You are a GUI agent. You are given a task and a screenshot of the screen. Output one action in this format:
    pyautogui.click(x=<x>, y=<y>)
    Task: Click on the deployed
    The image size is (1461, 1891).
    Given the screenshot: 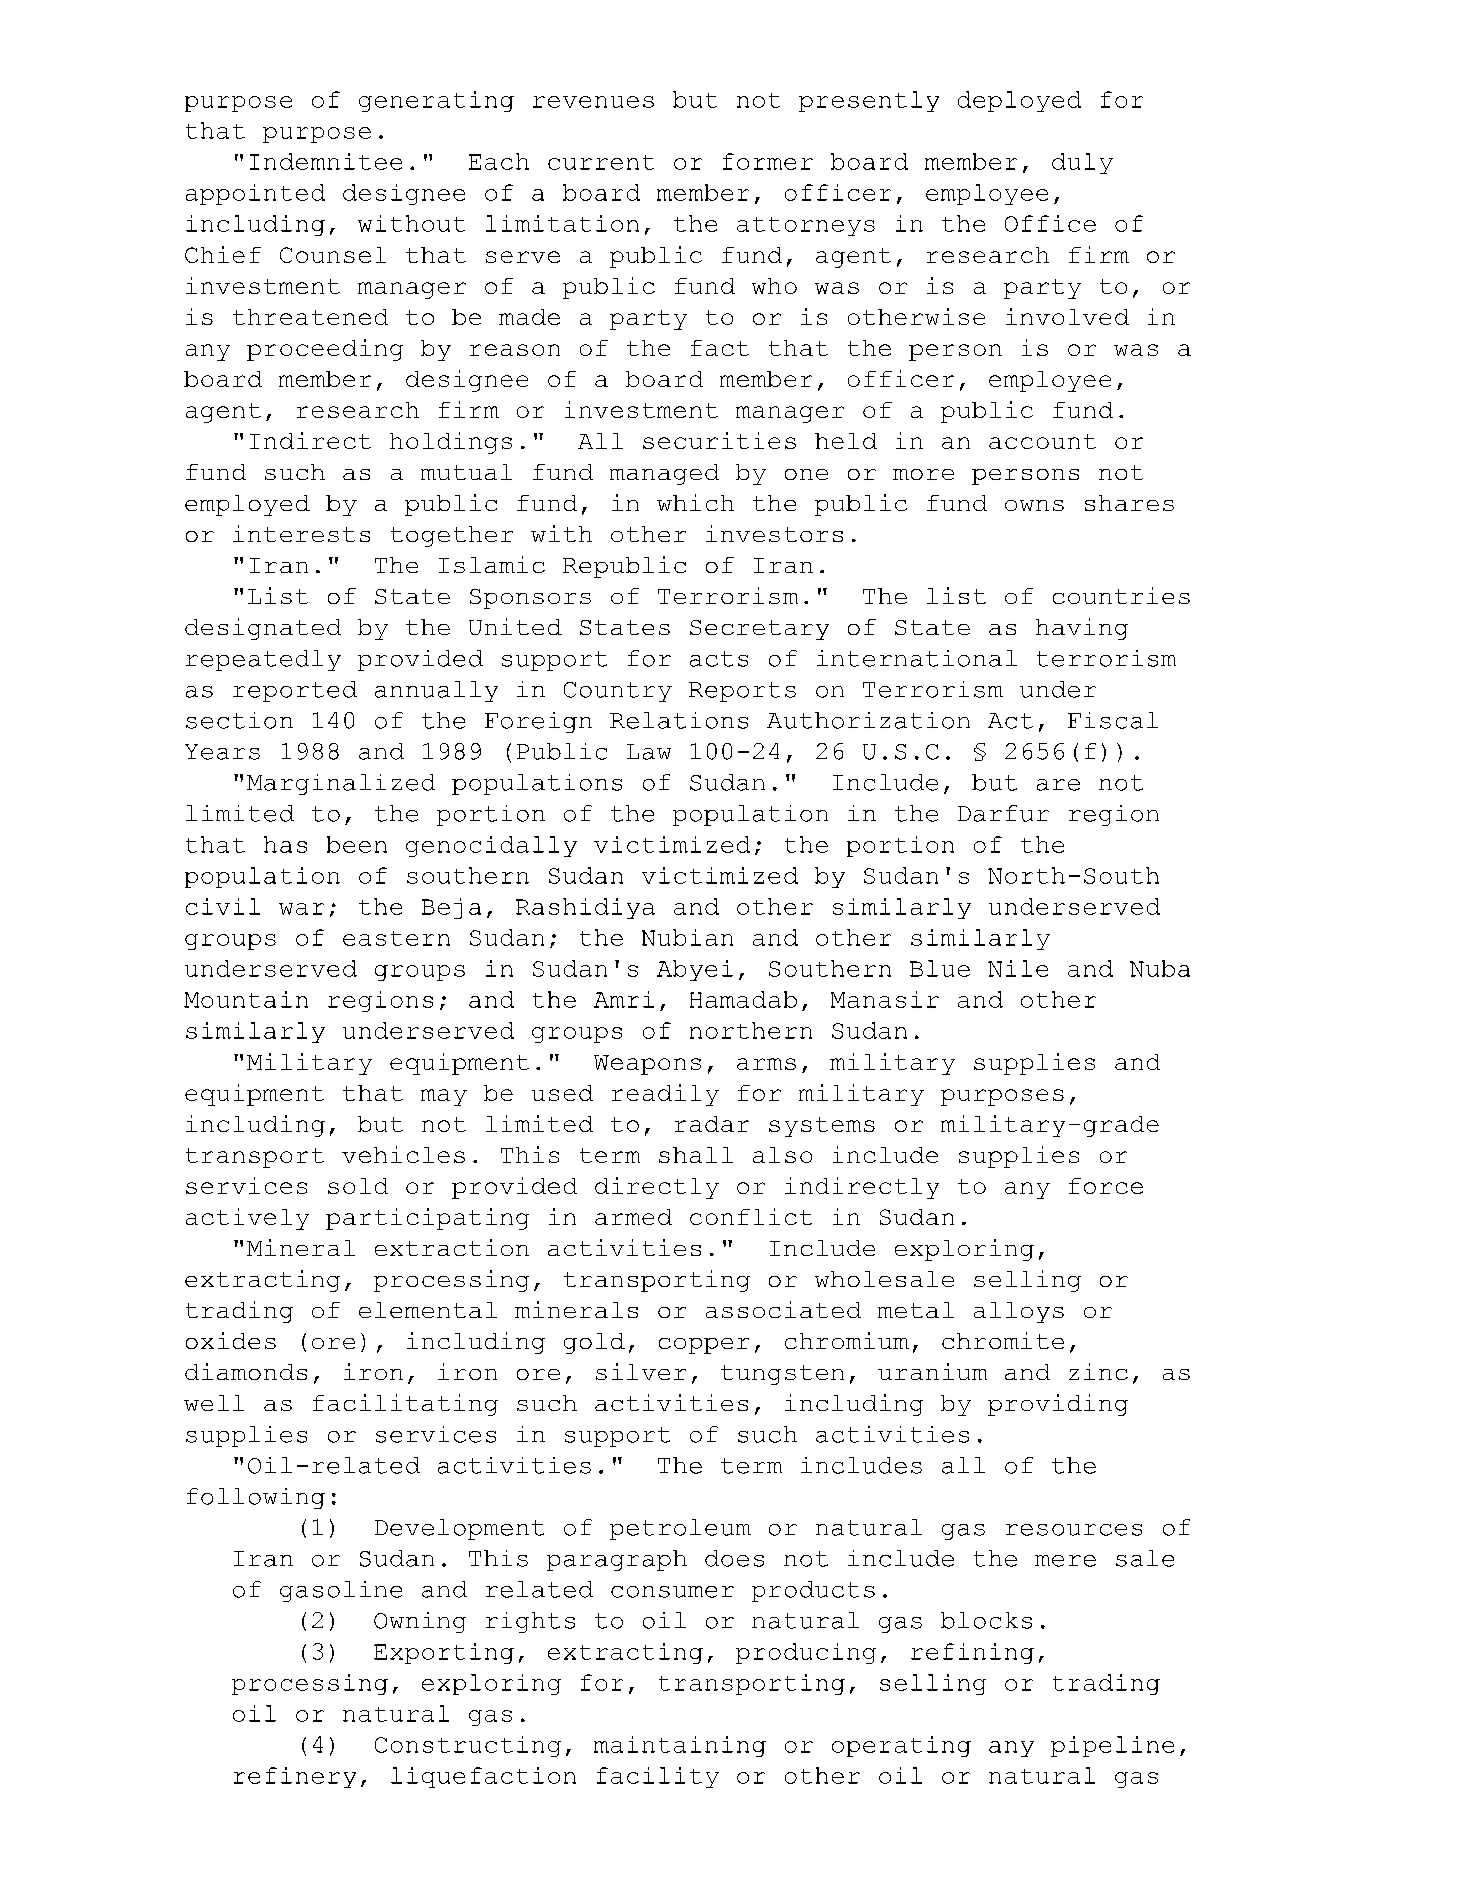 What is the action you would take?
    pyautogui.click(x=1019, y=101)
